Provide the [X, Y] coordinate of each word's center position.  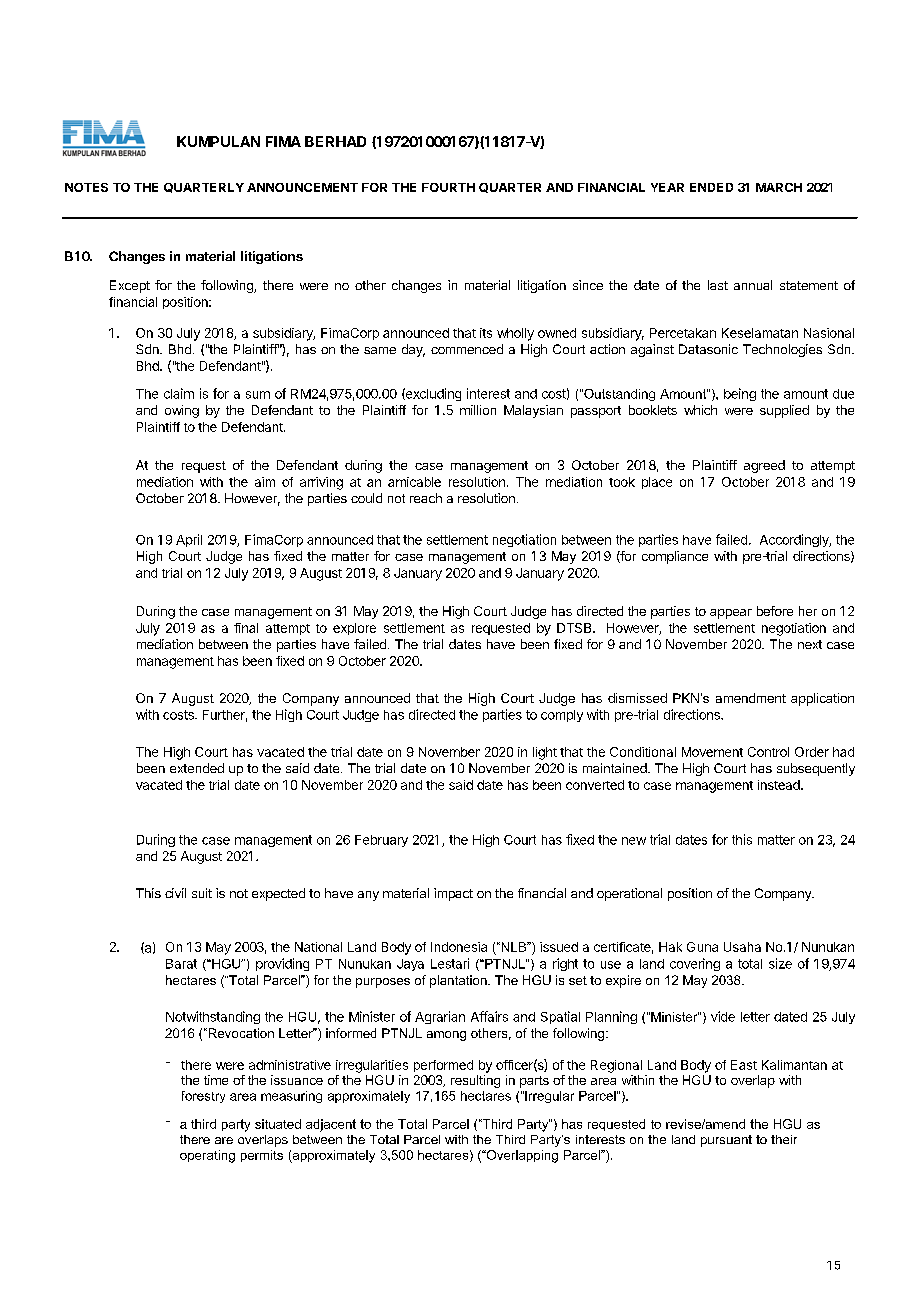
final [246, 628]
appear [731, 614]
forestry [203, 1097]
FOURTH [448, 187]
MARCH [779, 187]
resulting [475, 1081]
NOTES [86, 187]
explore [354, 629]
